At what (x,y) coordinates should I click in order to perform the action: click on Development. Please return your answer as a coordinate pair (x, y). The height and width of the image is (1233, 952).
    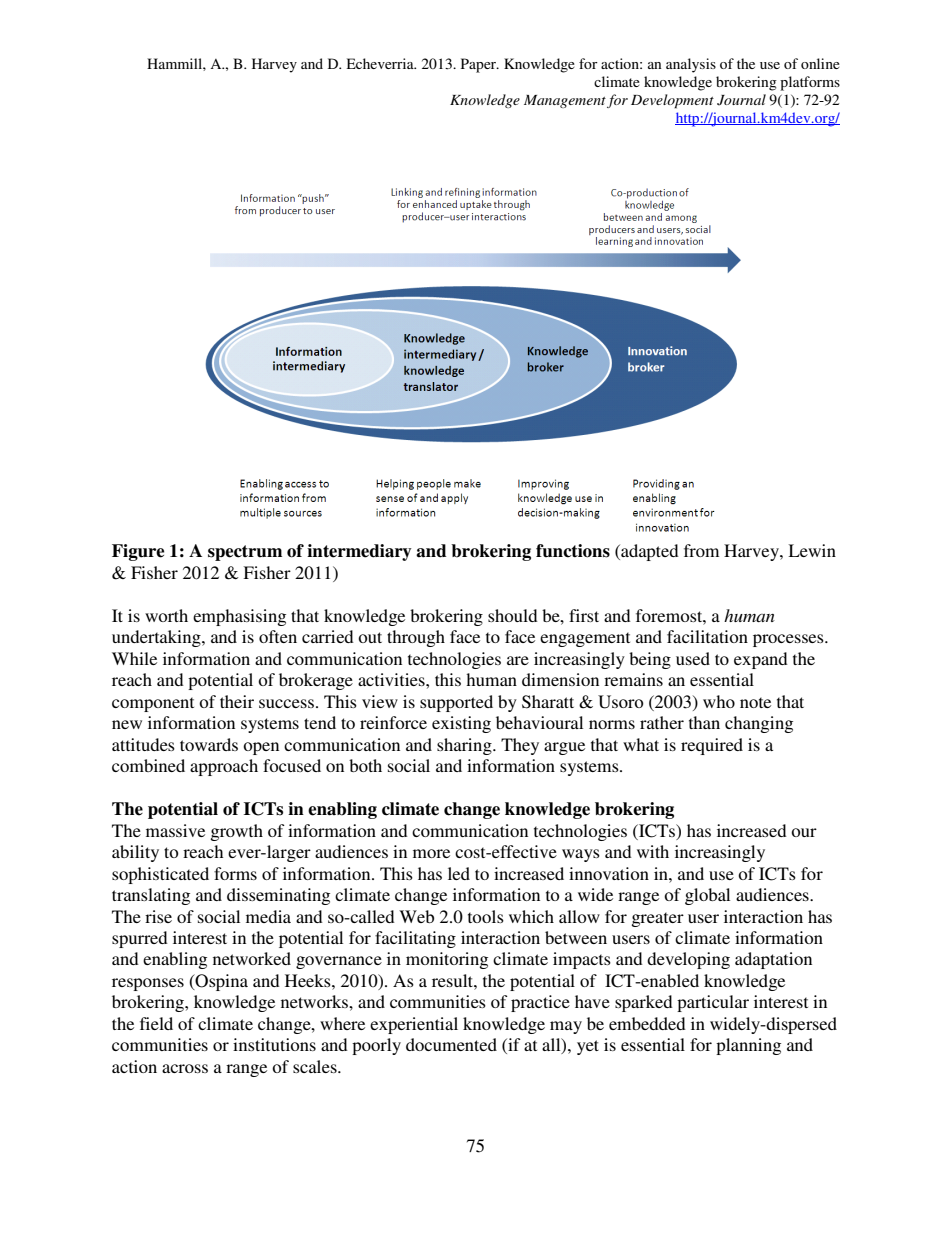
    Looking at the image, I should click on (672, 101).
